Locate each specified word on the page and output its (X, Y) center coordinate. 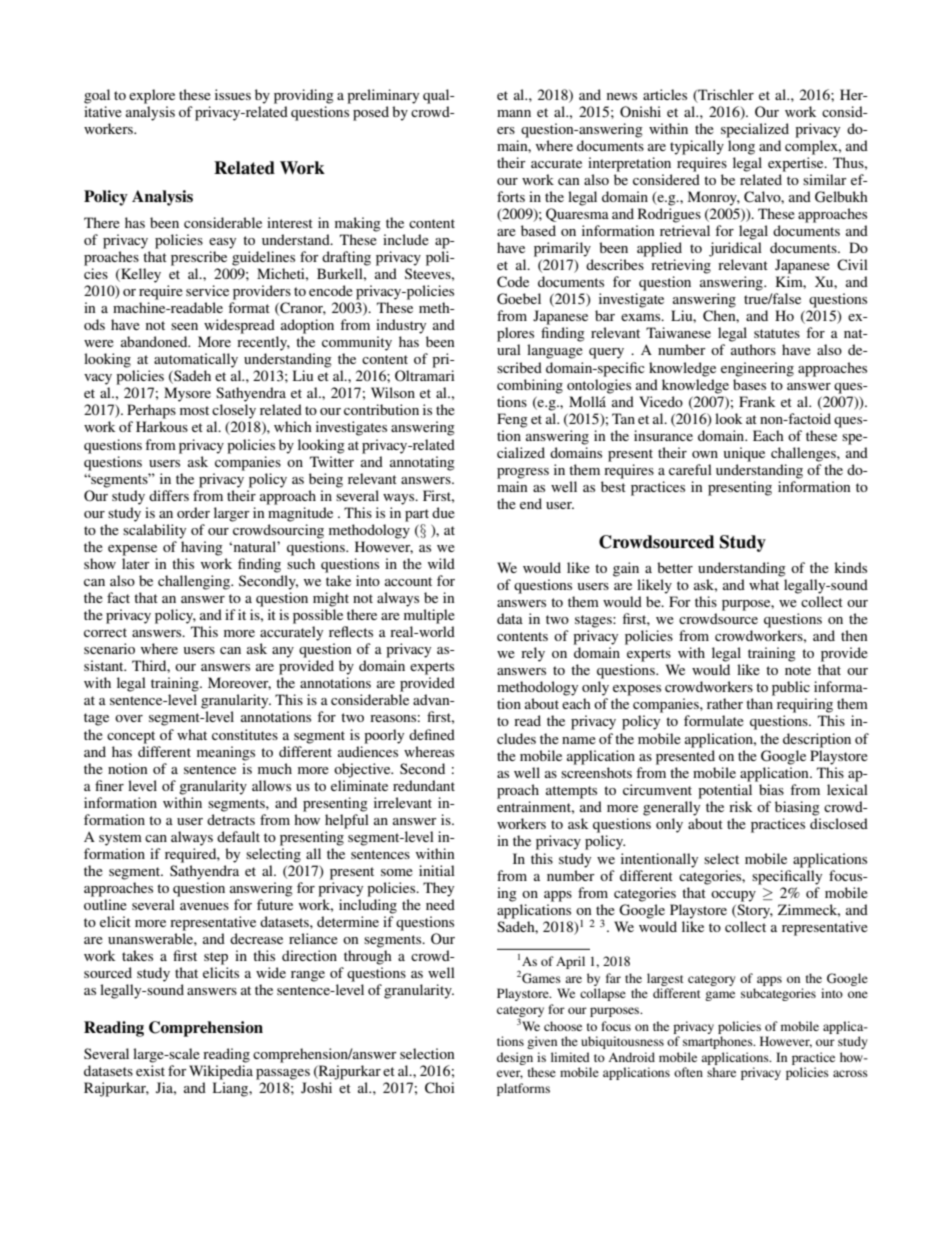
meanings (226, 753)
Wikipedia (221, 1072)
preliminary (383, 96)
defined (432, 734)
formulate (714, 720)
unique (744, 454)
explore (152, 96)
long (741, 147)
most (194, 410)
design (515, 1058)
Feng (512, 420)
